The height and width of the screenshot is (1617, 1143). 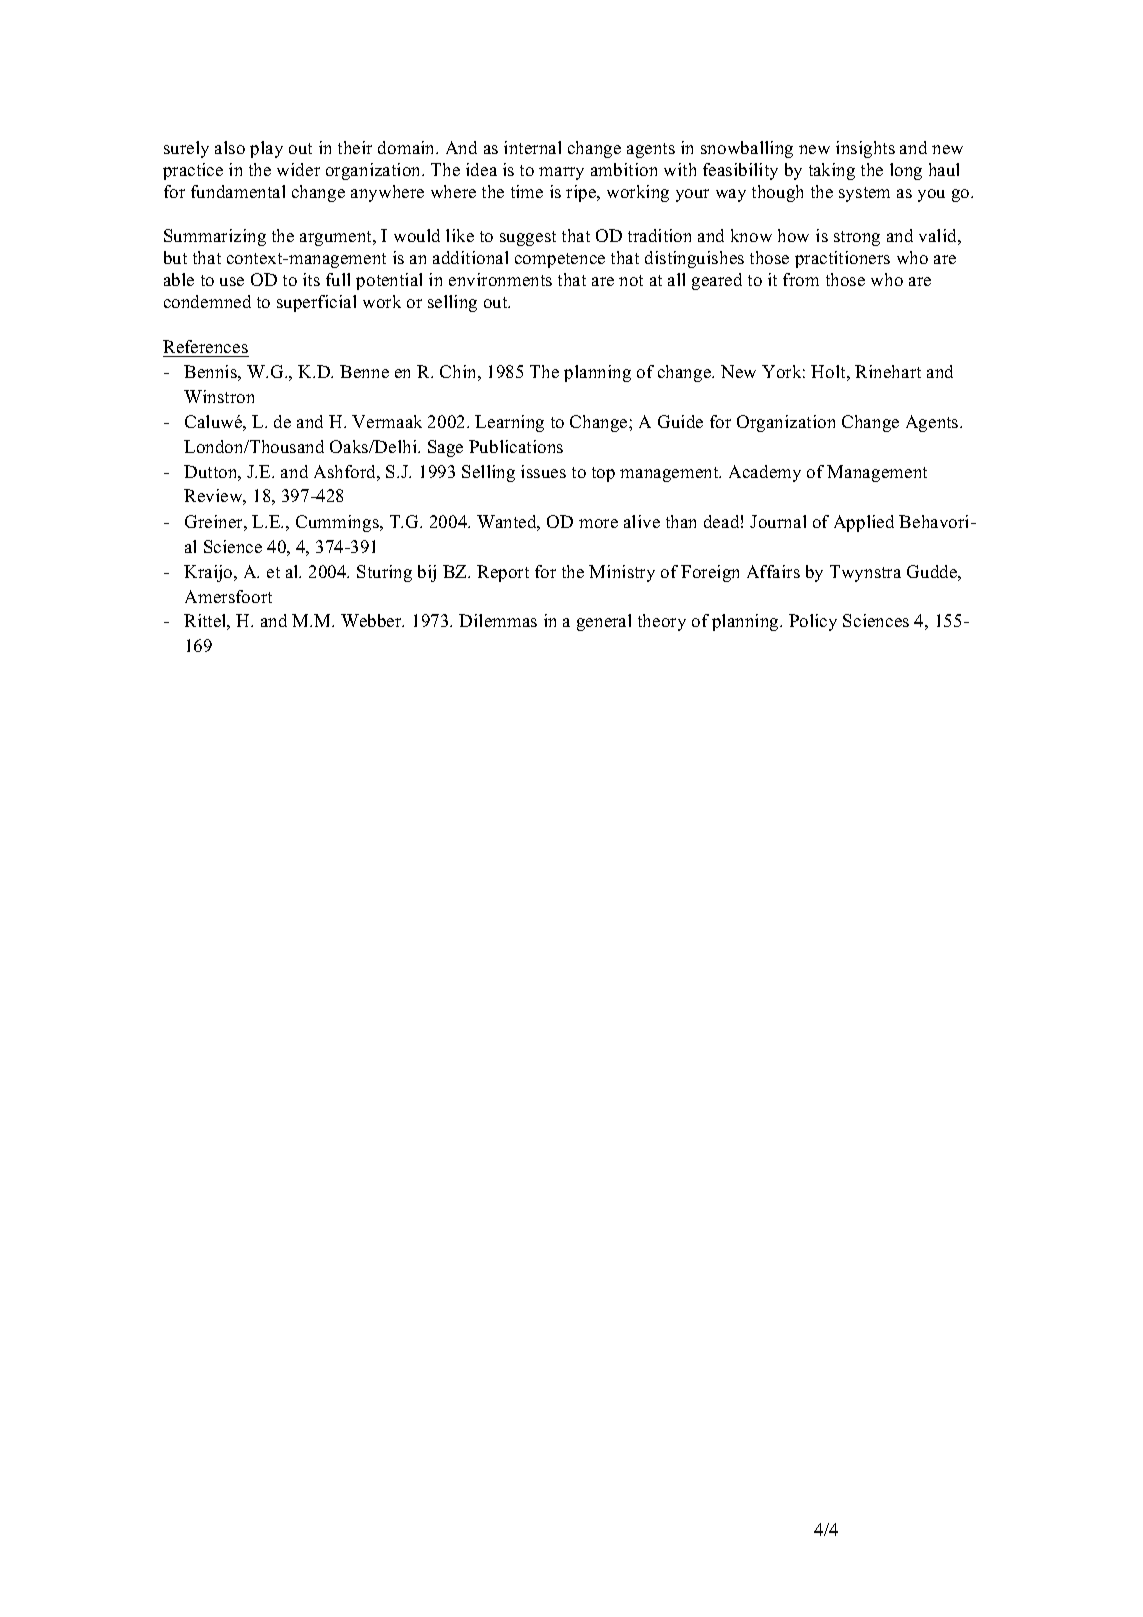 I want to click on from, so click(x=801, y=279).
